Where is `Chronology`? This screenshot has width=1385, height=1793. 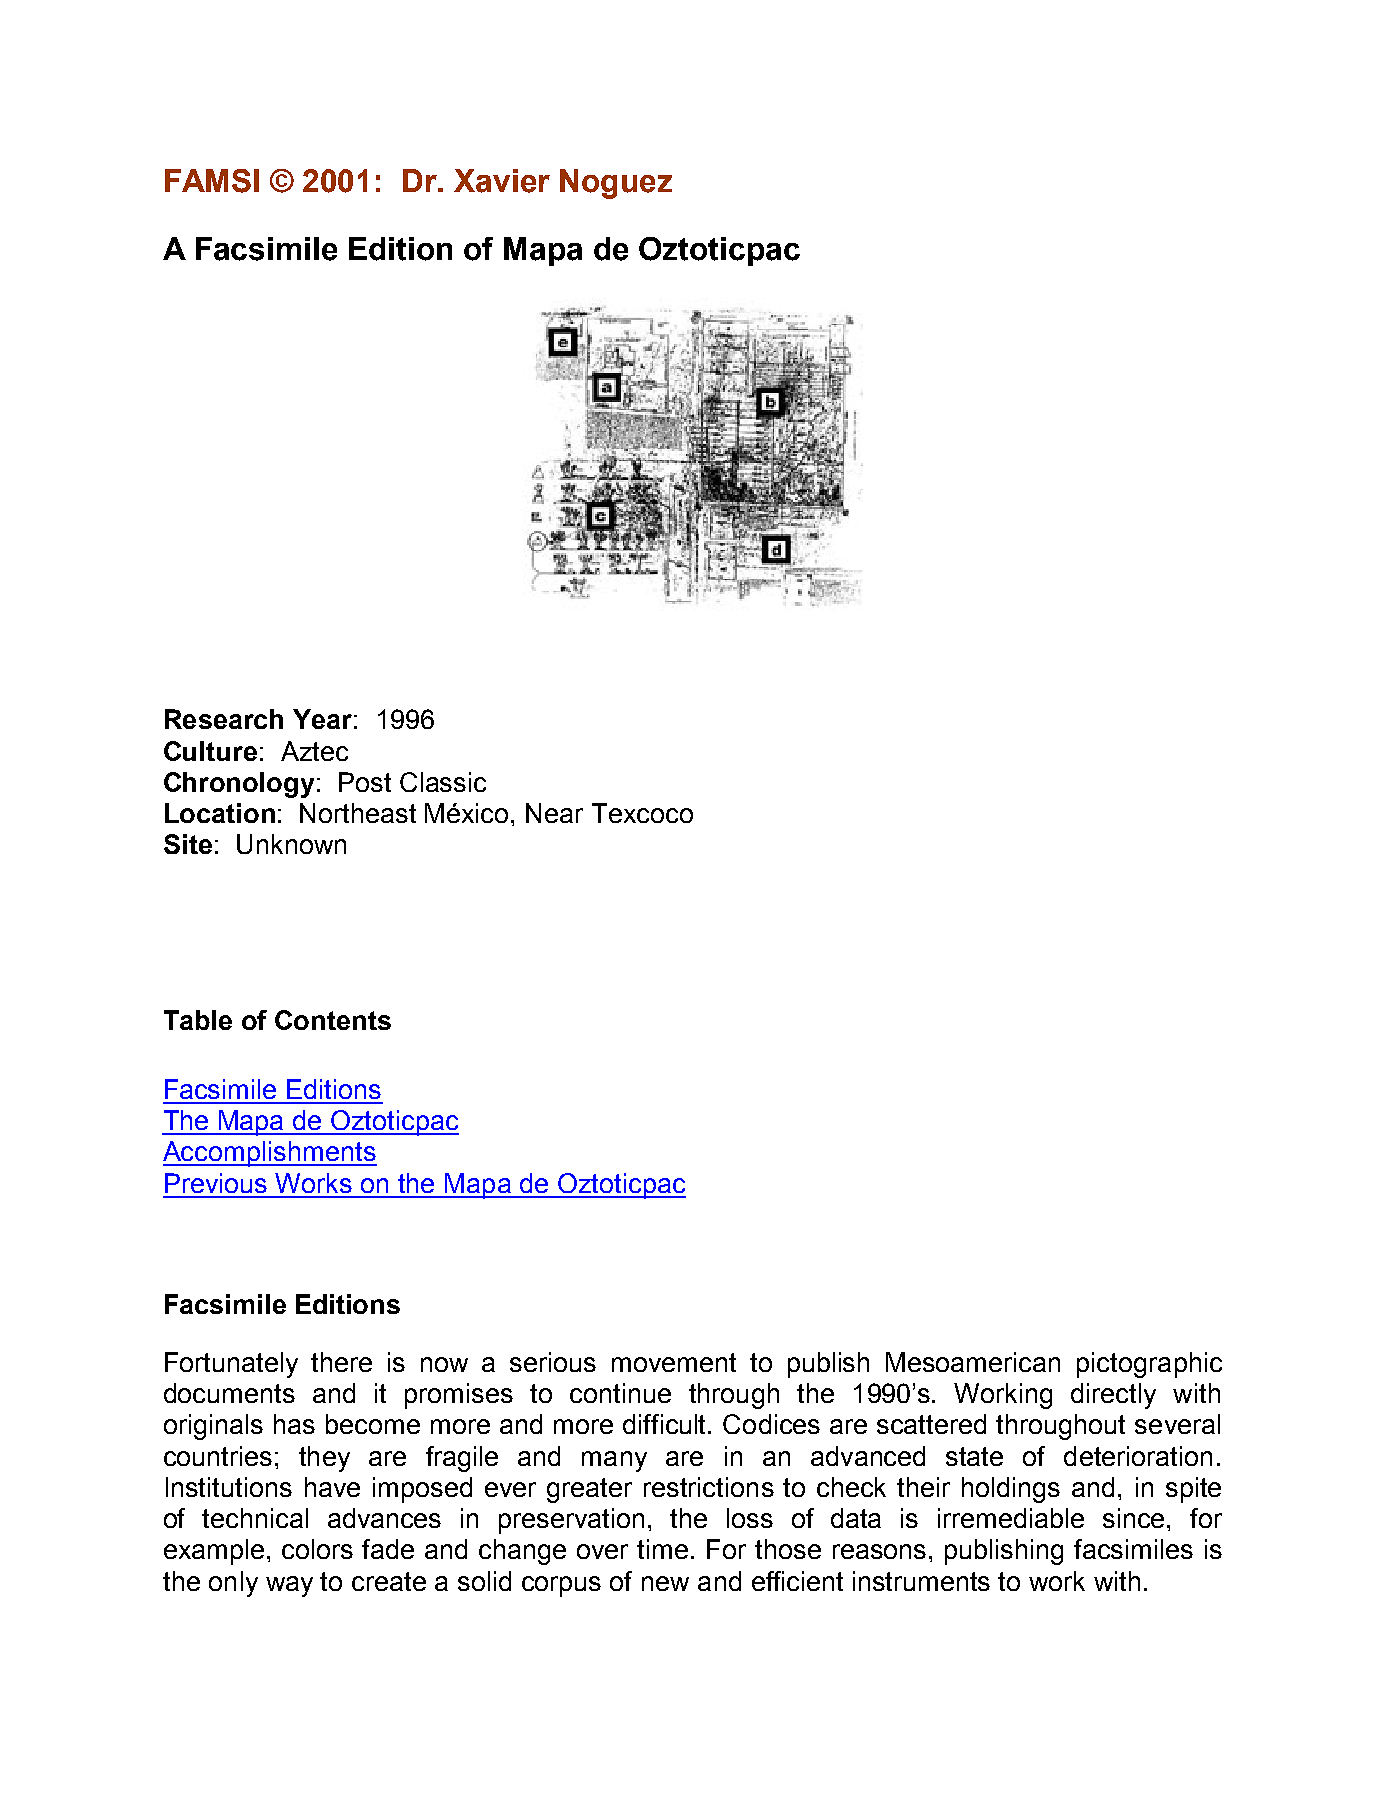
Chronology is located at coordinates (239, 785).
